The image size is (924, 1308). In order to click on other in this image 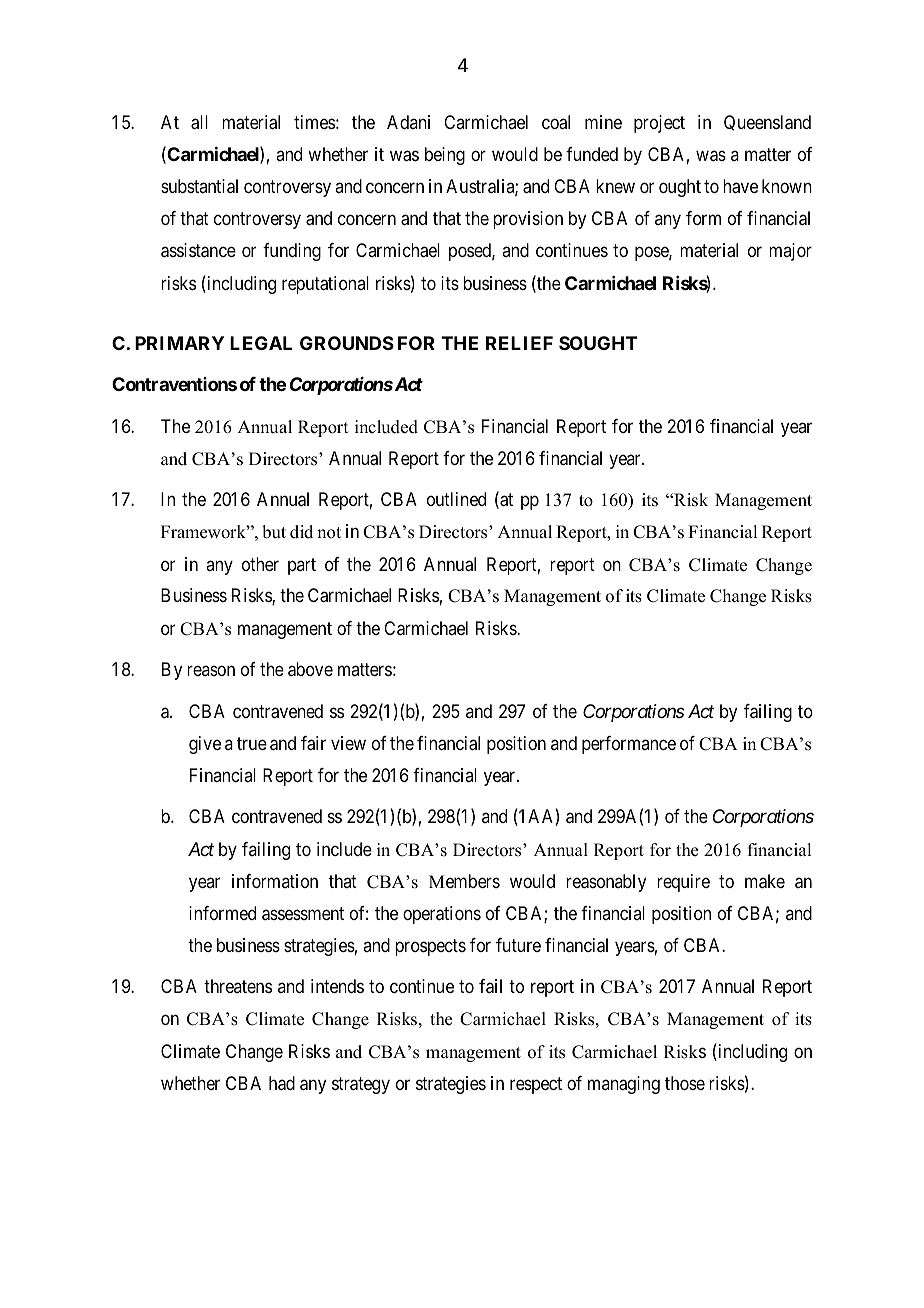, I will do `click(260, 564)`.
